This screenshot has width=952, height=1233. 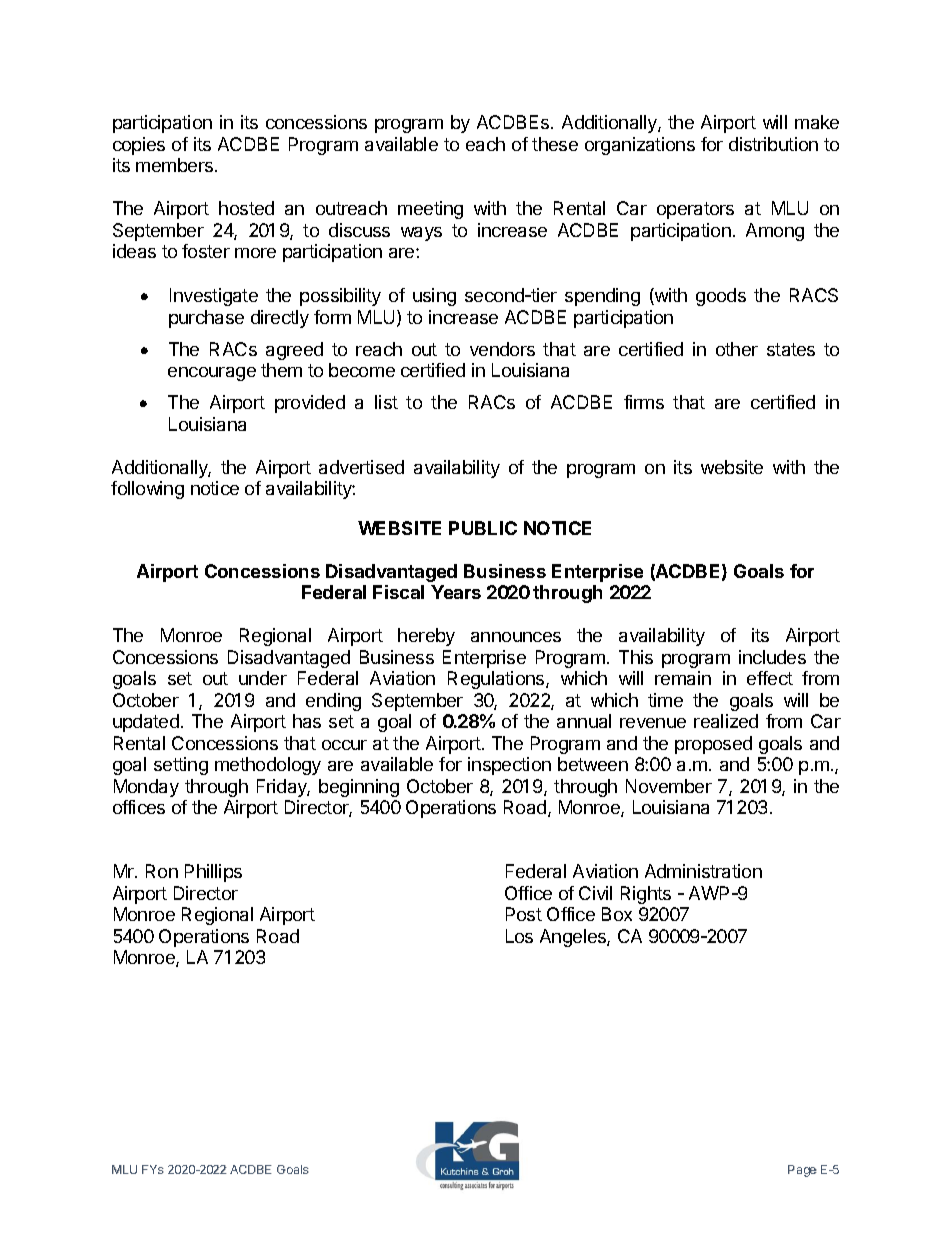 What do you see at coordinates (497, 680) in the screenshot?
I see `Regulations` at bounding box center [497, 680].
